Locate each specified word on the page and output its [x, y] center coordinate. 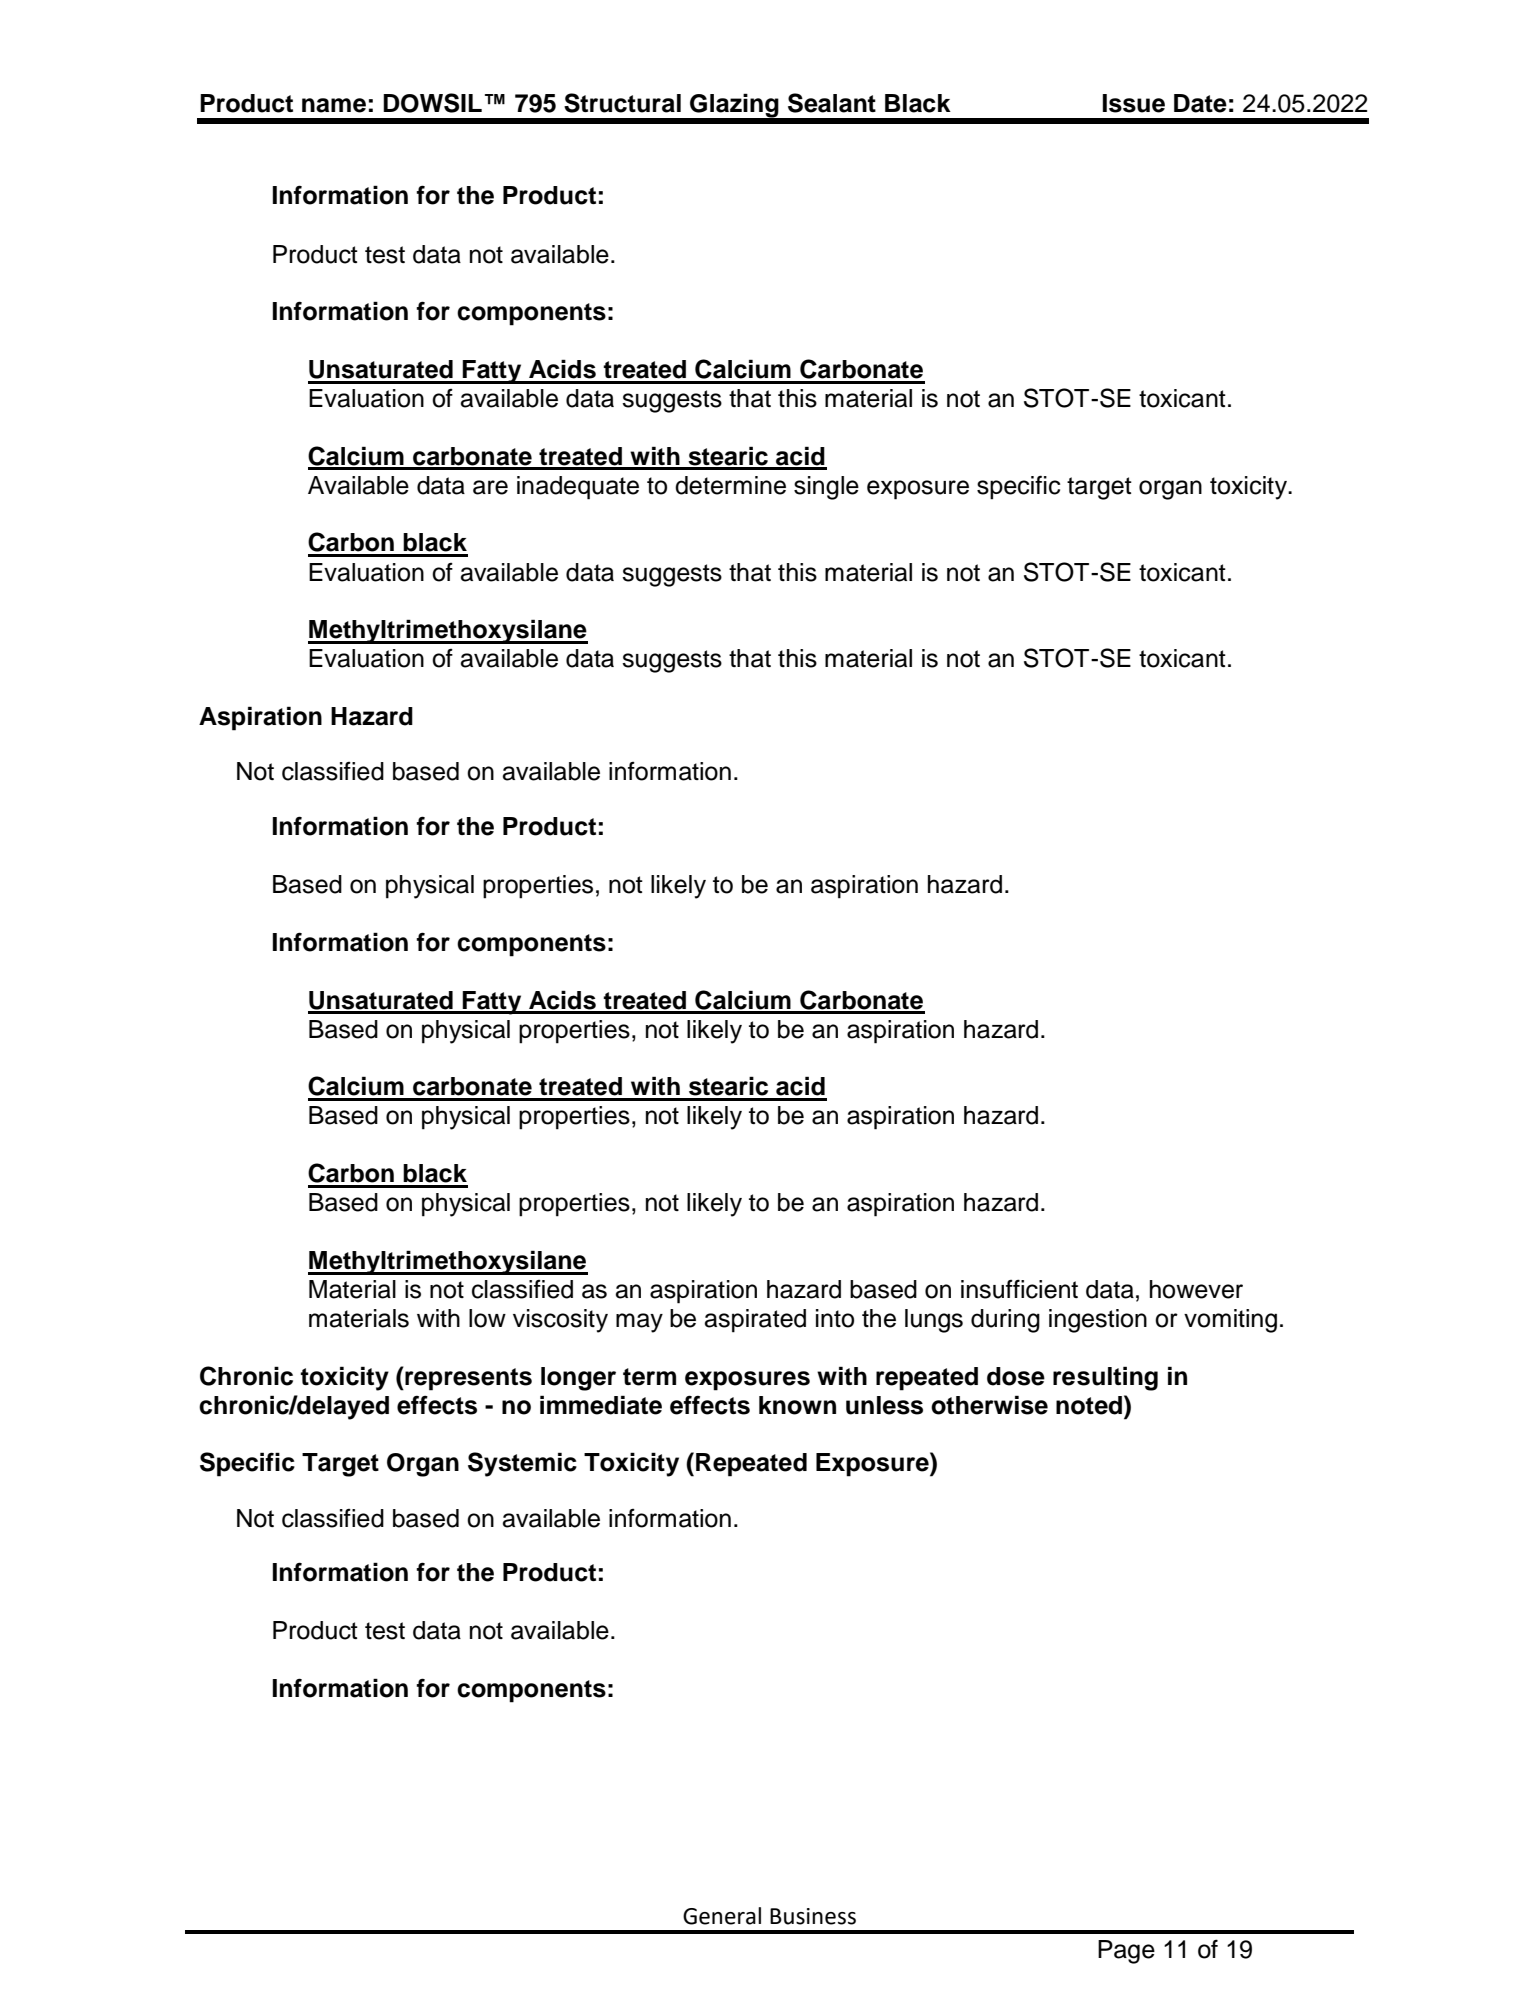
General [722, 1916]
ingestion [1098, 1321]
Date [1200, 103]
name [334, 105]
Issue [1134, 103]
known [797, 1405]
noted [1090, 1405]
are [490, 487]
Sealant [832, 103]
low [487, 1318]
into [835, 1318]
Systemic [522, 1464]
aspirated [755, 1321]
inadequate [578, 488]
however [1196, 1289]
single [826, 488]
